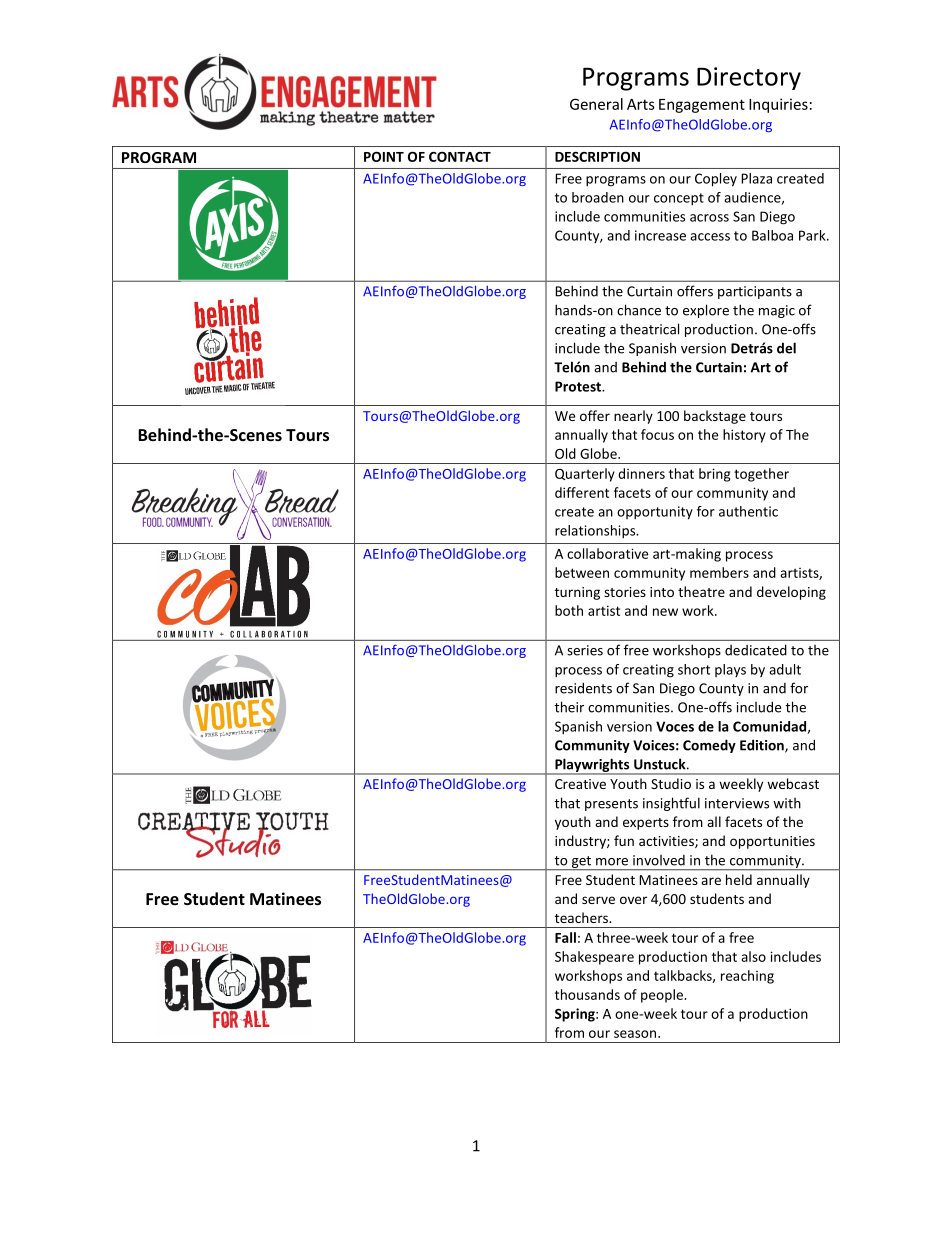  I want to click on also, so click(753, 956).
